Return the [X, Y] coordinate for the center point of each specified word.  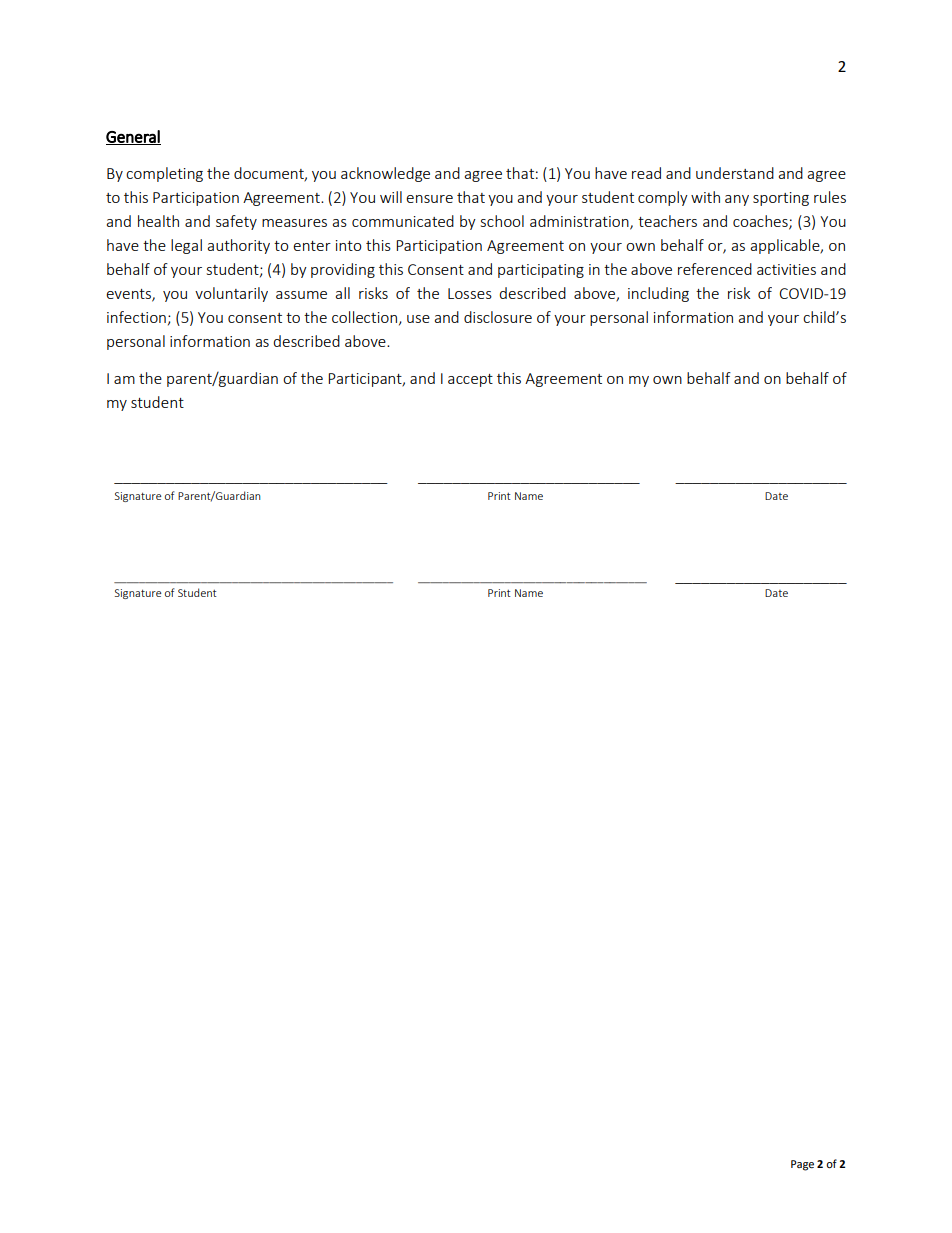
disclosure [498, 317]
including [658, 294]
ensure [429, 199]
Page [802, 1165]
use [418, 319]
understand [735, 173]
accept [470, 380]
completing [164, 174]
